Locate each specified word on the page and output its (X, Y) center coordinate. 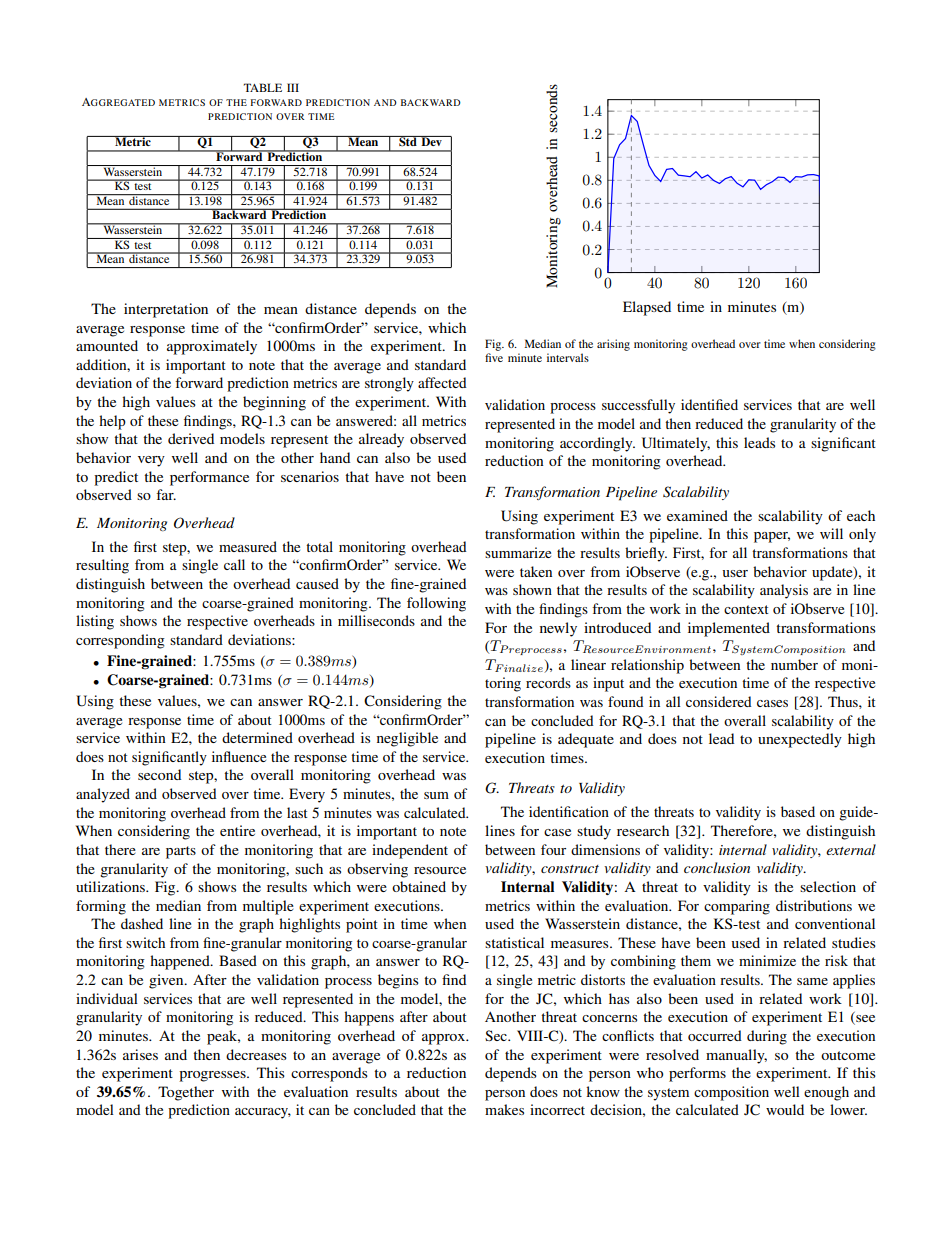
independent (410, 851)
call (234, 564)
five (494, 357)
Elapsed (647, 308)
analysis (784, 591)
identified (709, 404)
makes (504, 1109)
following (436, 604)
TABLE (263, 87)
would (785, 1109)
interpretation (166, 310)
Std (408, 141)
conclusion (717, 867)
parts (181, 852)
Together (186, 1093)
